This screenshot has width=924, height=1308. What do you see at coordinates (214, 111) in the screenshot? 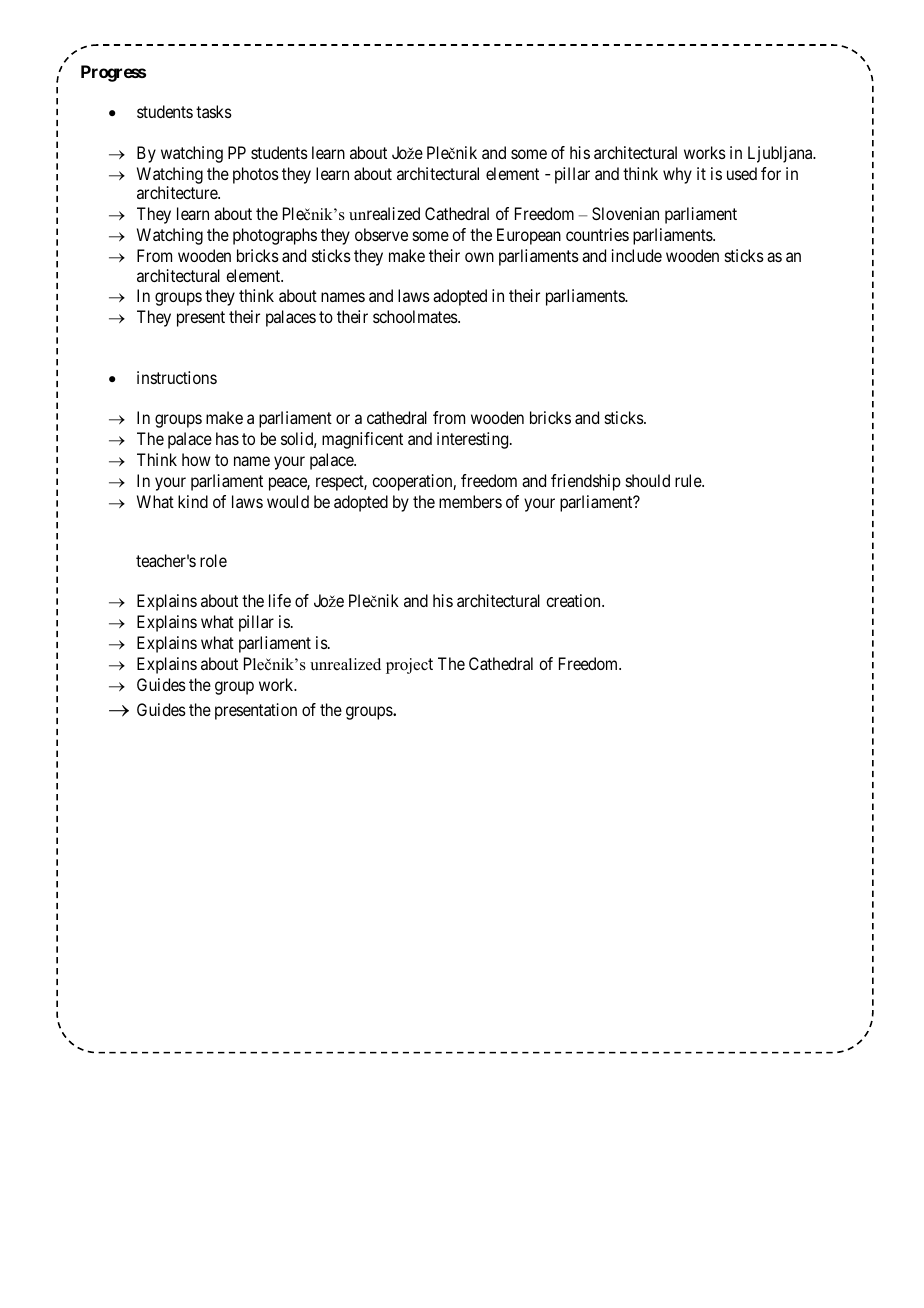
I see `tasks` at bounding box center [214, 111].
